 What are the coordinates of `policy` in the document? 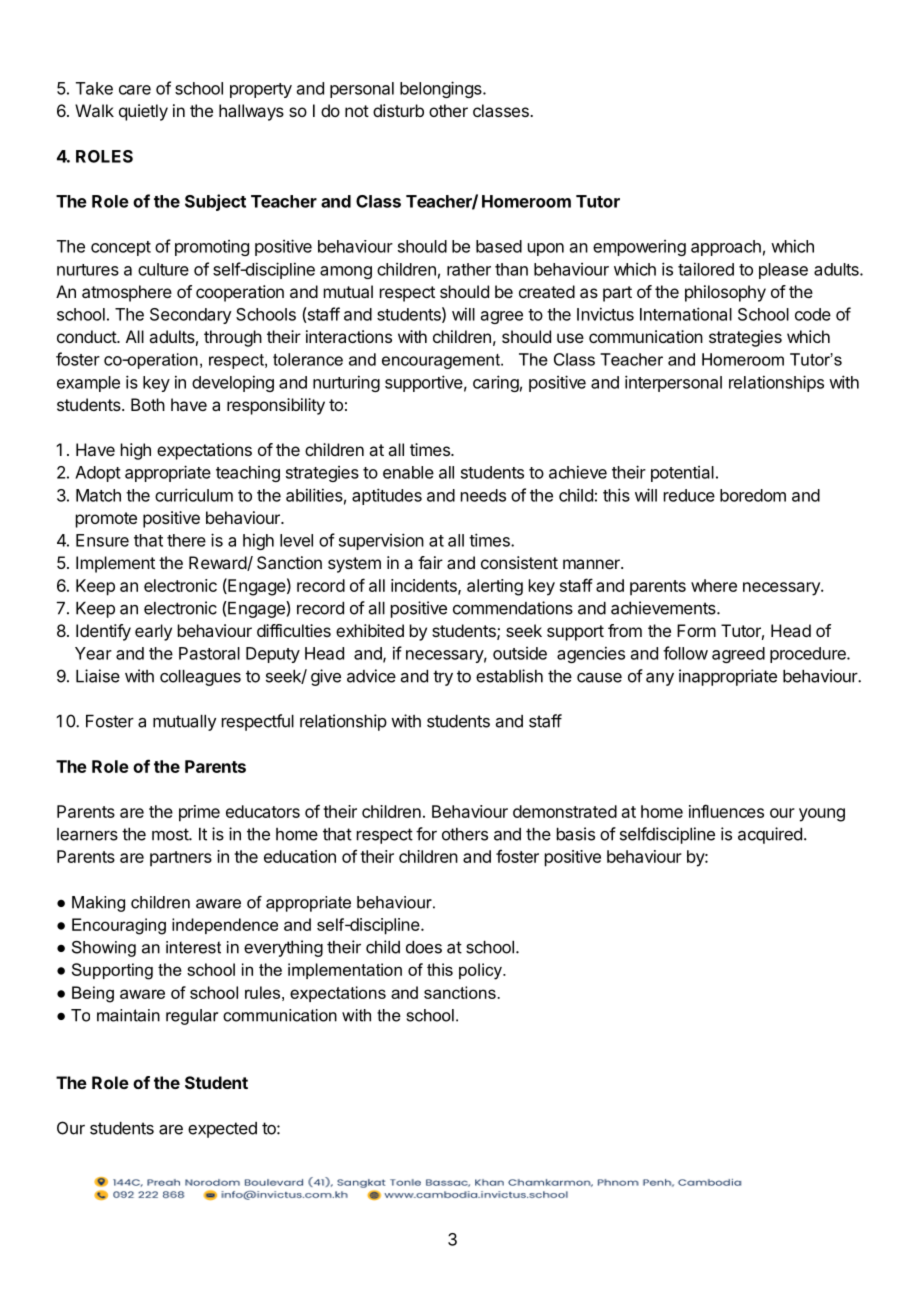 It's located at (481, 971).
